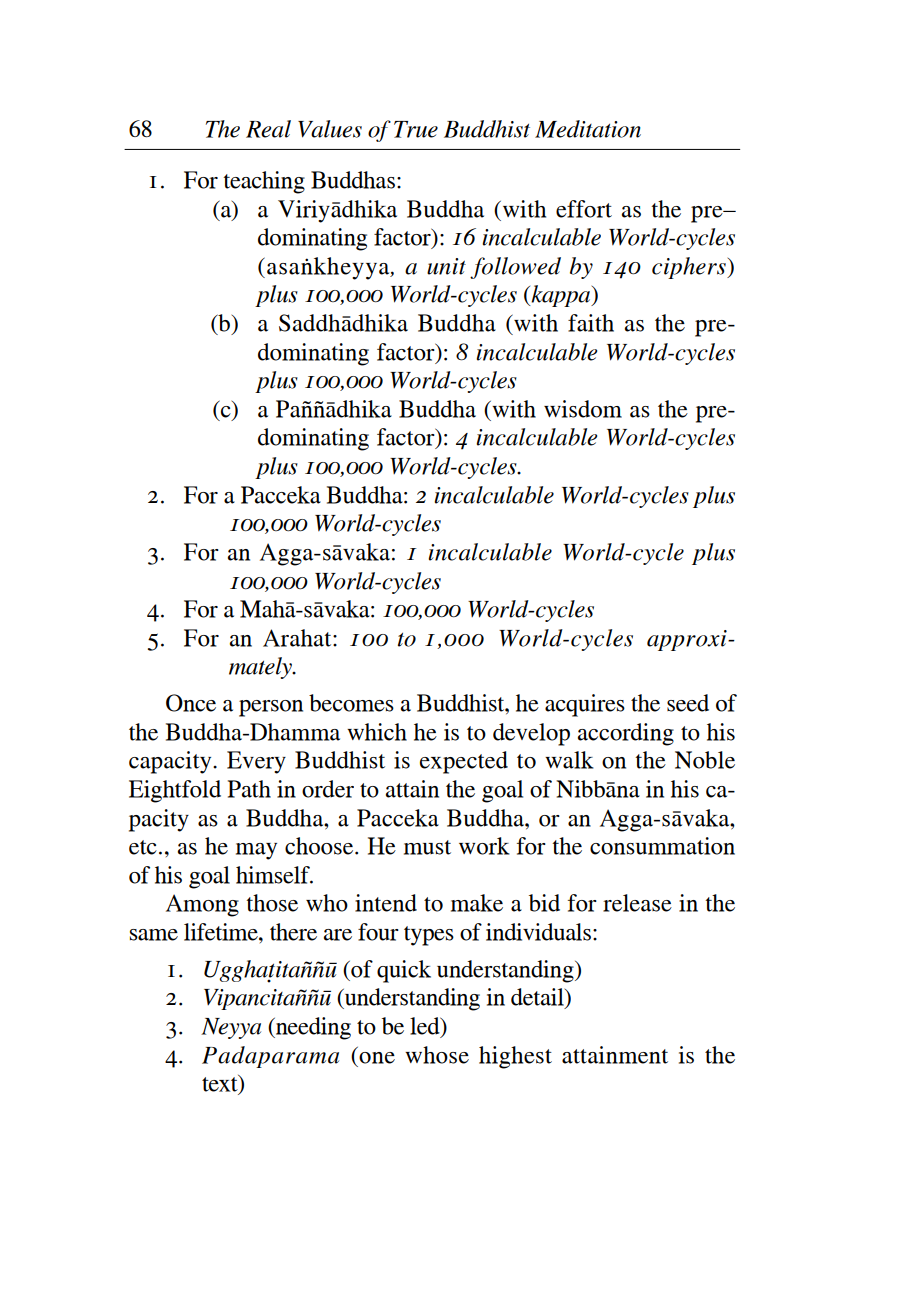 This screenshot has height=1316, width=922. I want to click on whose, so click(437, 1055).
